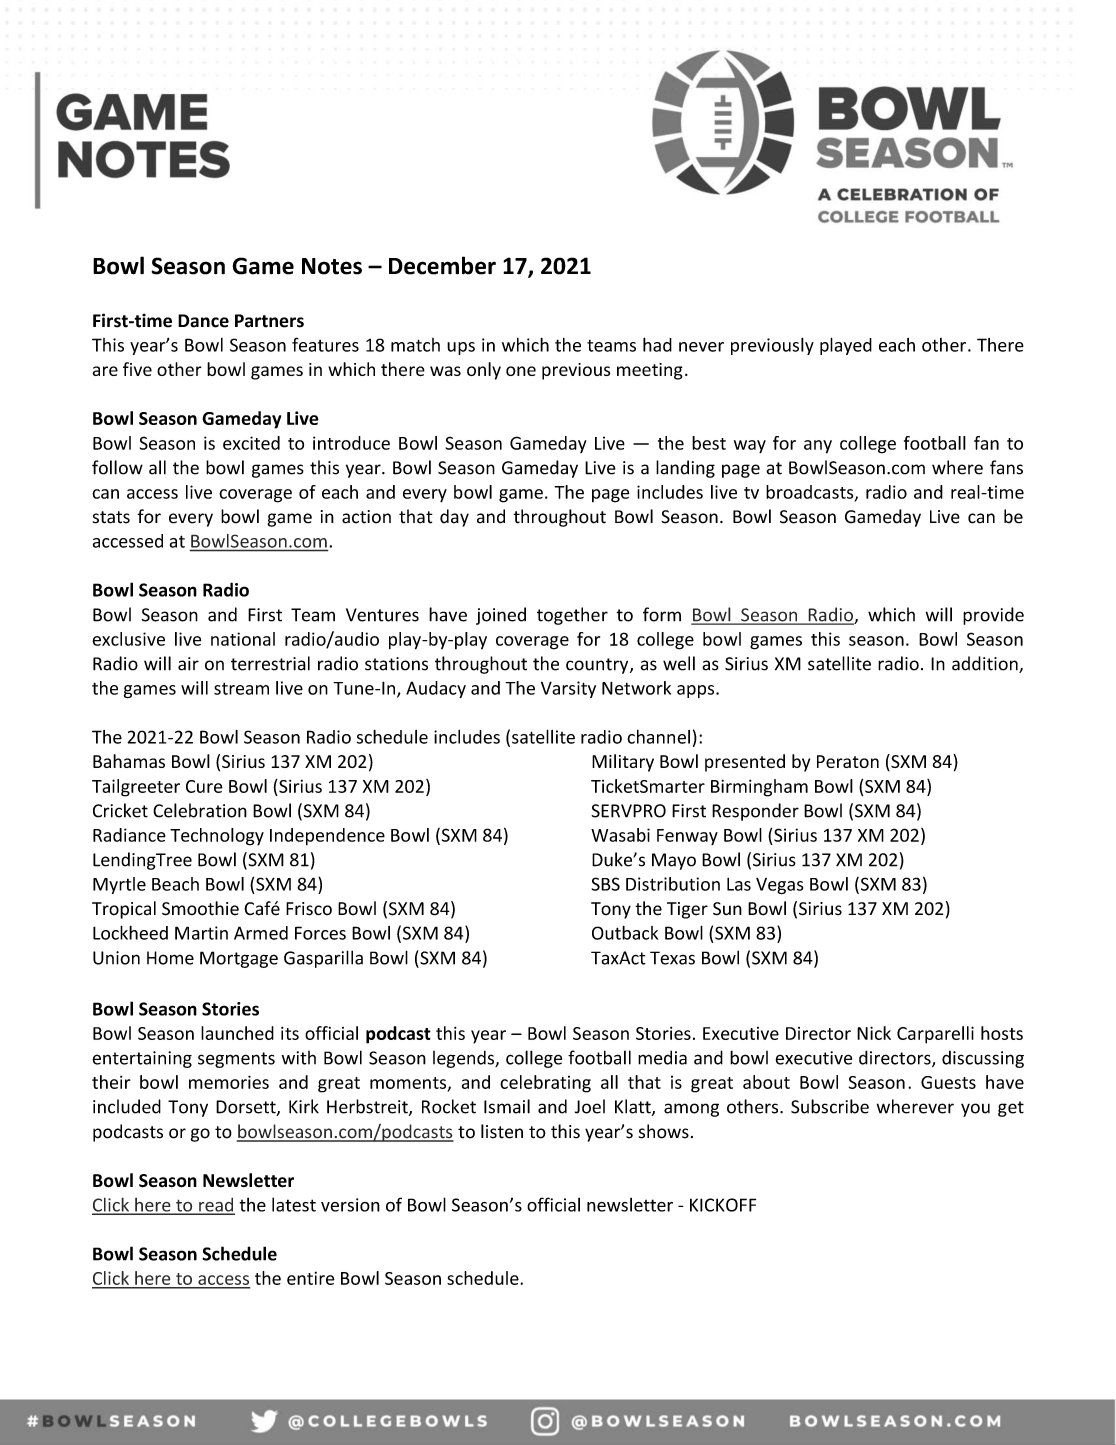  What do you see at coordinates (203, 321) in the screenshot?
I see `Dance` at bounding box center [203, 321].
